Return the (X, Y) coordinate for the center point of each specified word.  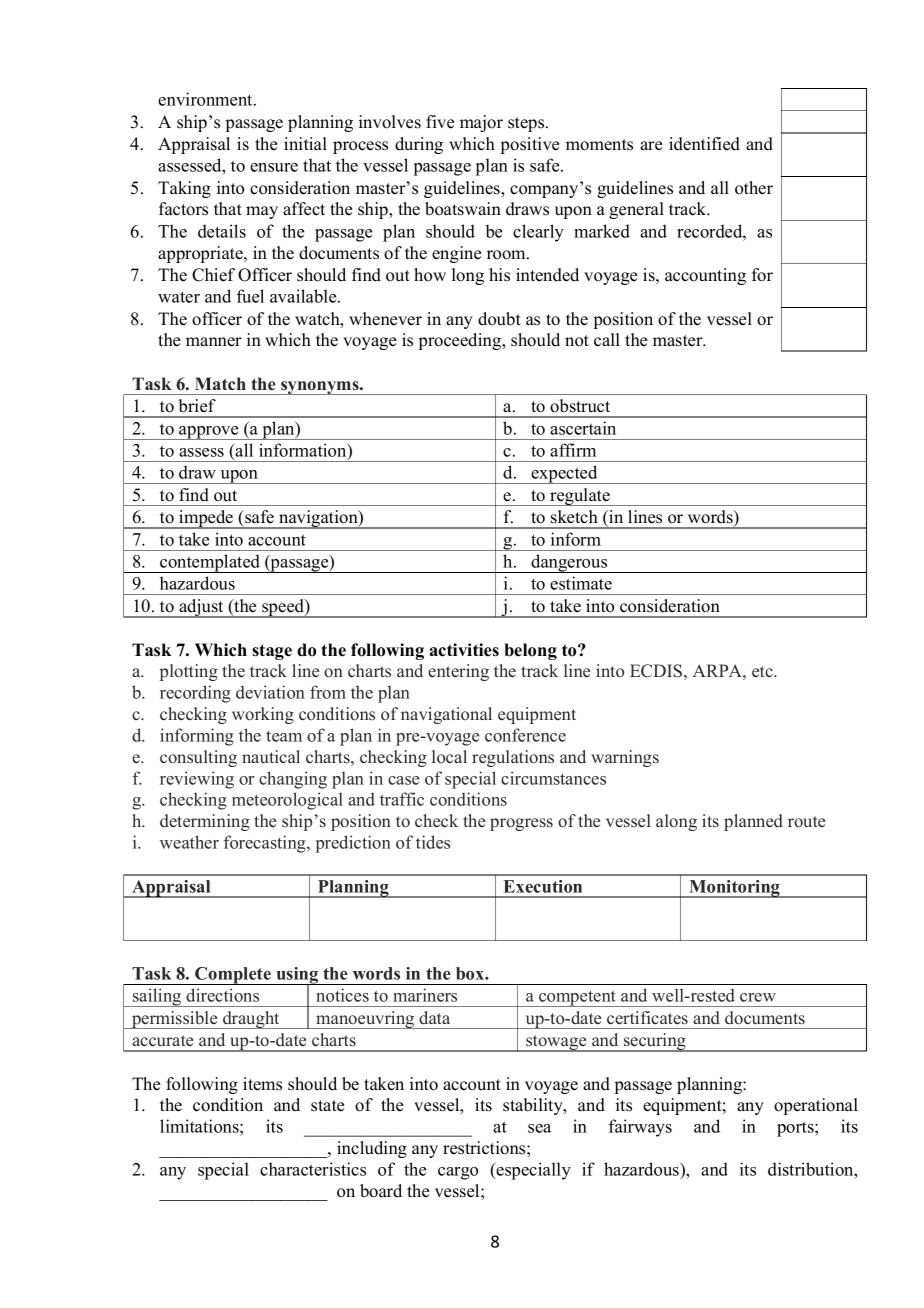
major (481, 123)
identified (704, 144)
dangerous (569, 563)
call (607, 340)
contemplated (210, 563)
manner (214, 342)
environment (206, 99)
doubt (499, 319)
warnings (625, 758)
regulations (513, 758)
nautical (271, 756)
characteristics (313, 1169)
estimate (581, 583)
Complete (233, 976)
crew (758, 997)
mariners (425, 995)
